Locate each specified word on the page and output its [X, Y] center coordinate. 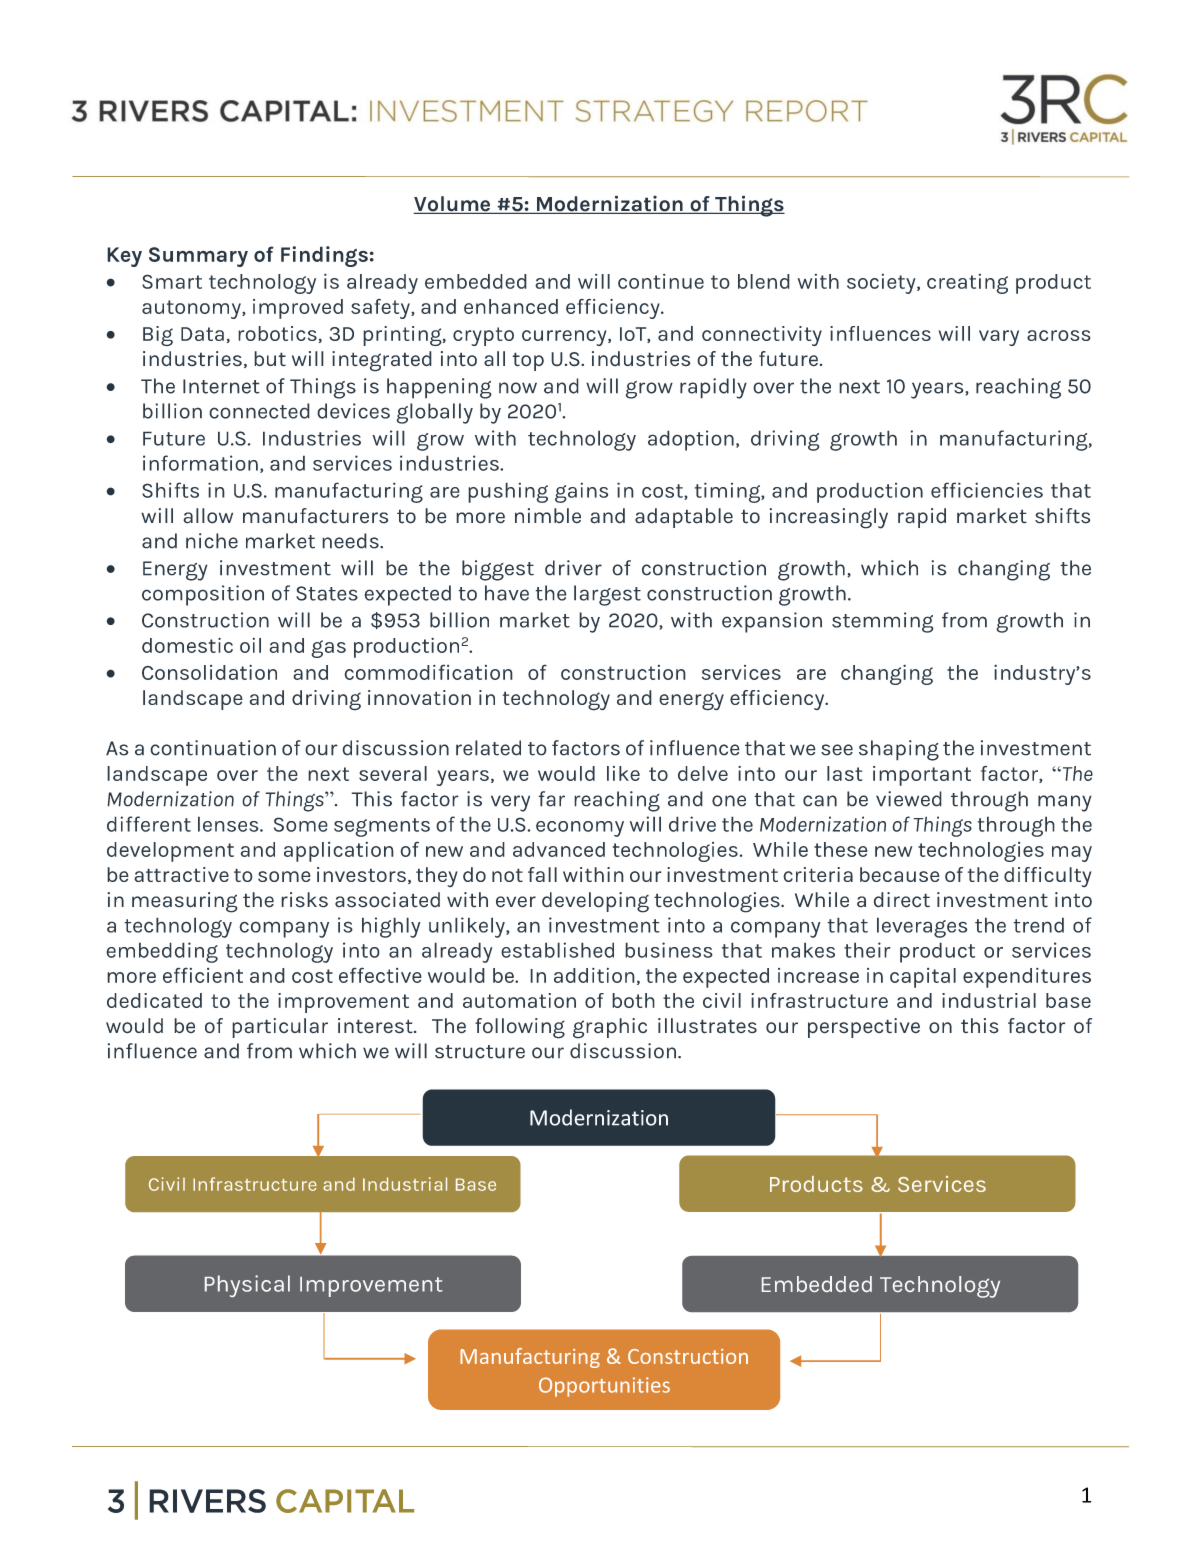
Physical [247, 1286]
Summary [198, 257]
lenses [229, 824]
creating [967, 284]
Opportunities [604, 1387]
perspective [864, 1028]
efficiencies [987, 490]
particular [280, 1028]
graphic [610, 1028]
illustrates [707, 1026]
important [922, 776]
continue [661, 281]
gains [581, 492]
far [551, 799]
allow [208, 516]
